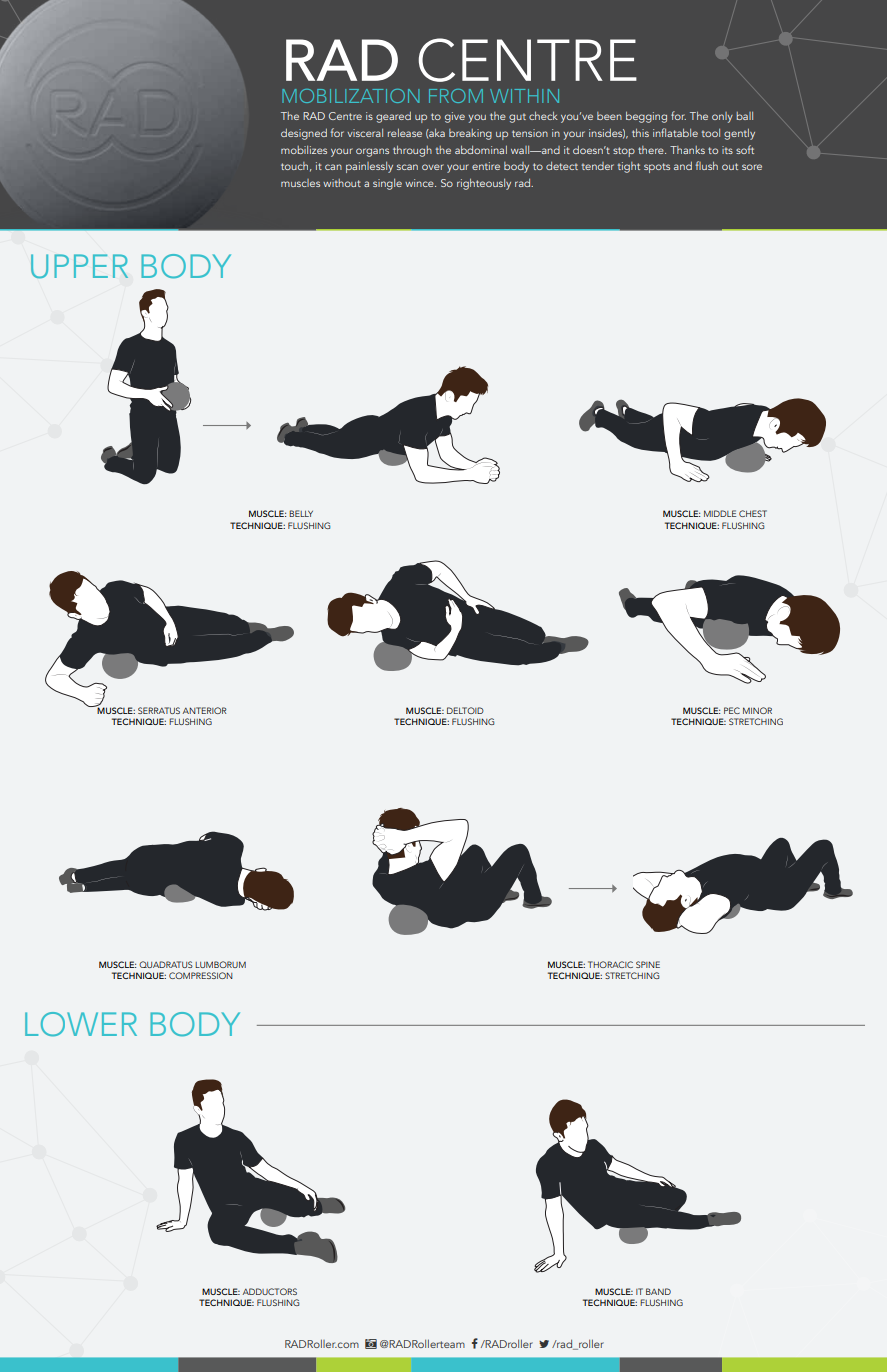  What do you see at coordinates (166, 964) in the screenshot?
I see `QUADRATUS` at bounding box center [166, 964].
